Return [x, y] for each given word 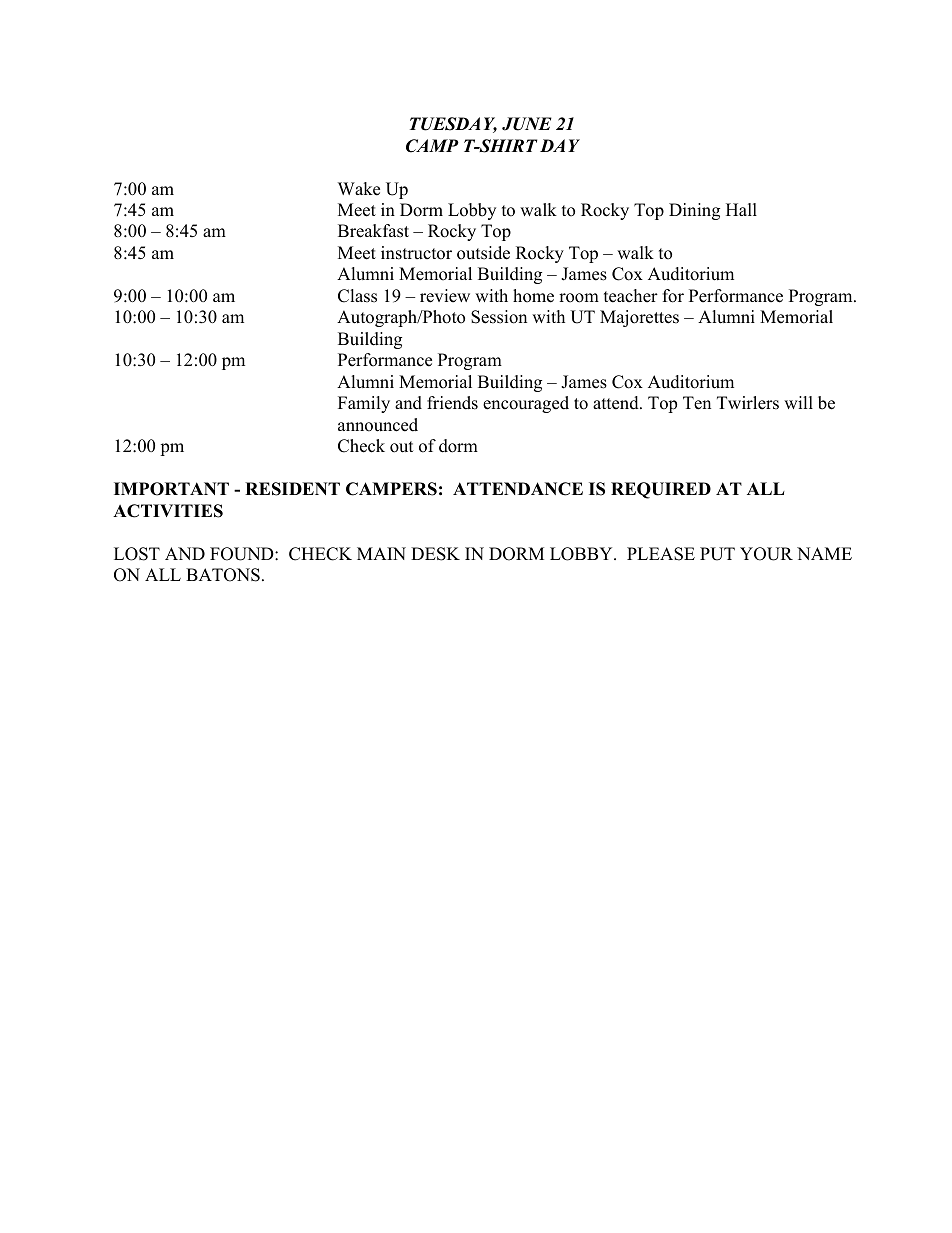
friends [452, 403]
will [798, 402]
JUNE [527, 124]
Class [357, 296]
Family [364, 404]
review [445, 296]
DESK [435, 554]
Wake [359, 189]
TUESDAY [453, 125]
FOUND [243, 554]
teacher [631, 296]
